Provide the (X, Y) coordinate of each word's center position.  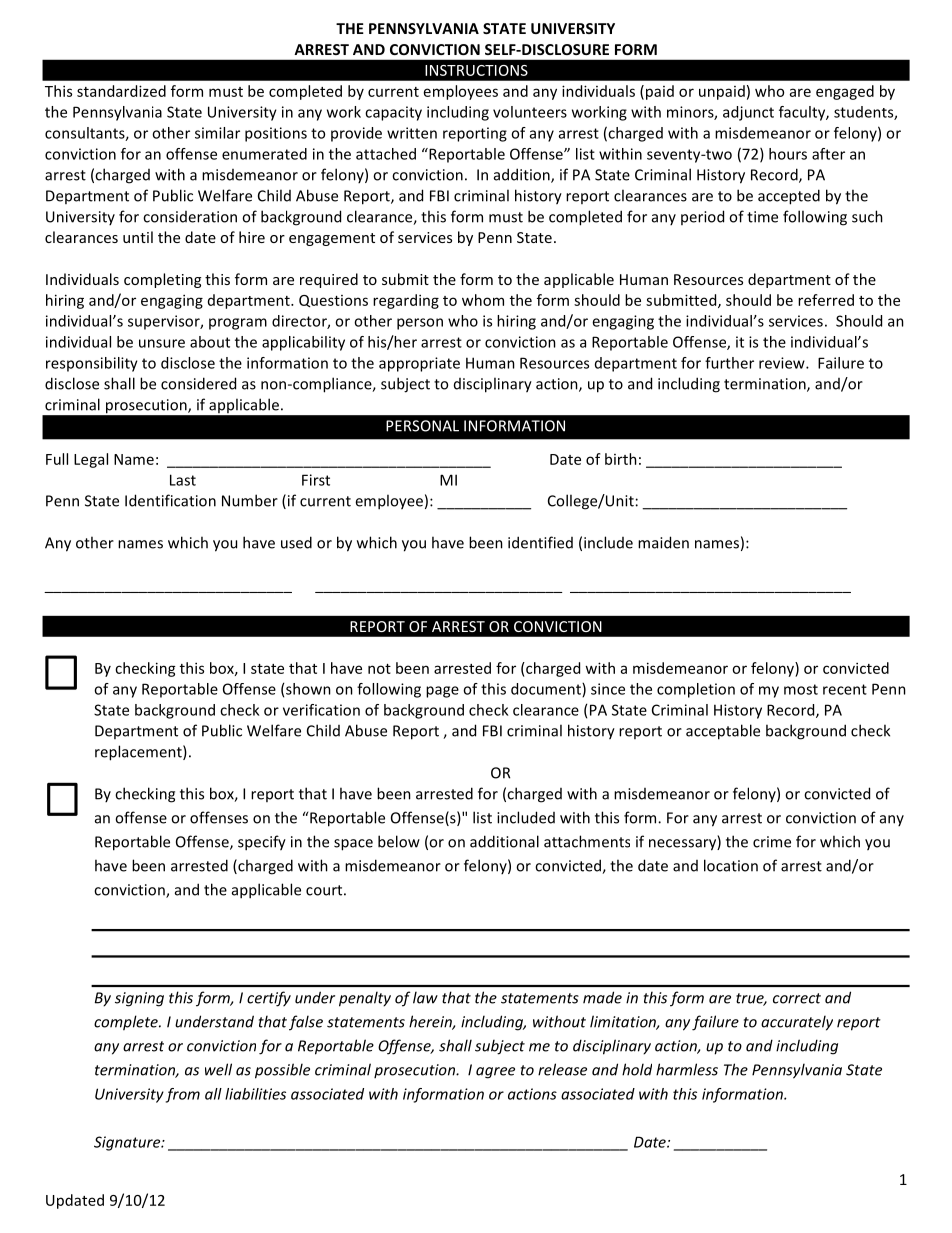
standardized (121, 91)
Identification (170, 500)
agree (495, 1073)
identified (540, 542)
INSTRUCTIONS (476, 70)
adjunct (748, 113)
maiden (663, 542)
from (183, 1095)
